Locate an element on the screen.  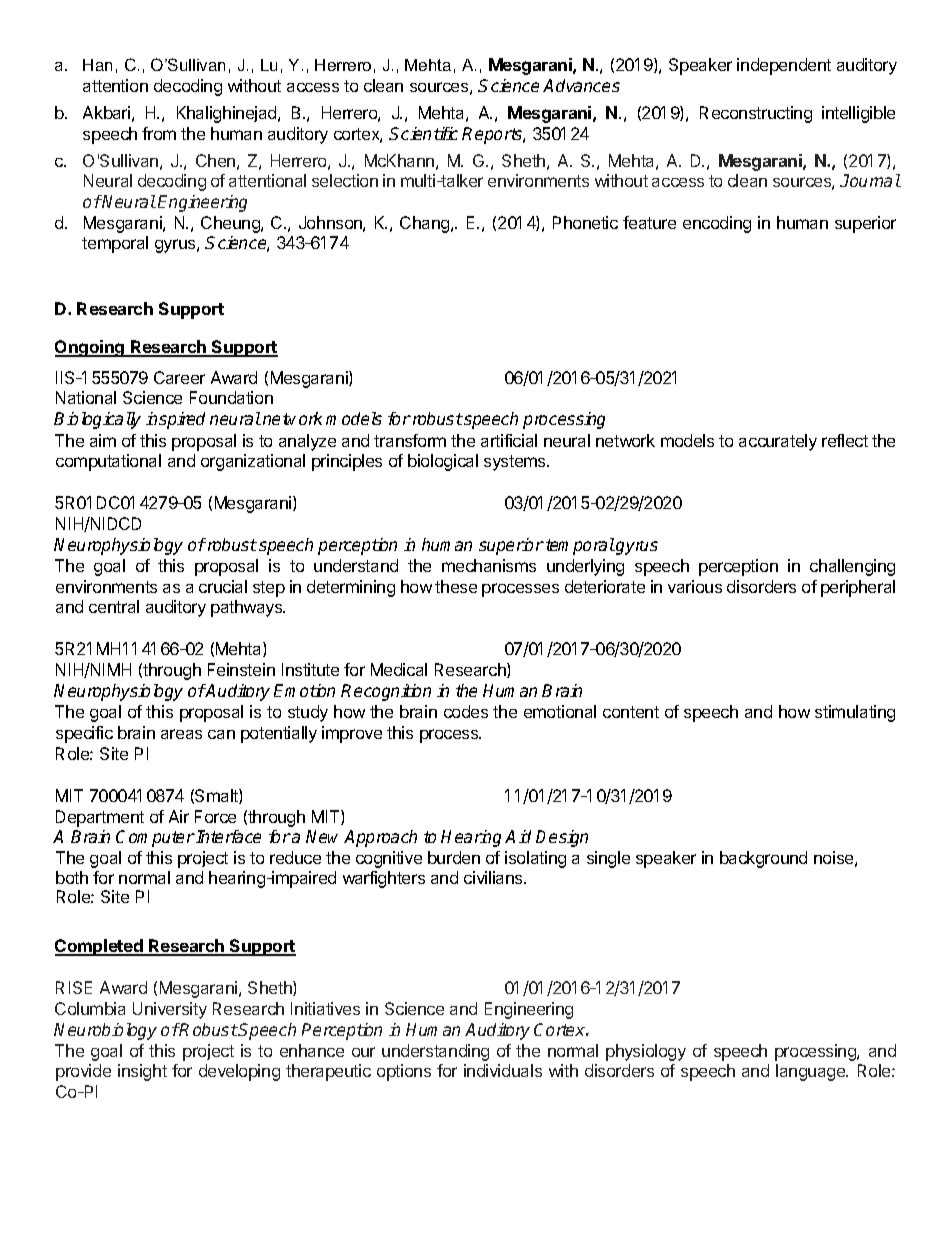
from is located at coordinates (159, 133).
